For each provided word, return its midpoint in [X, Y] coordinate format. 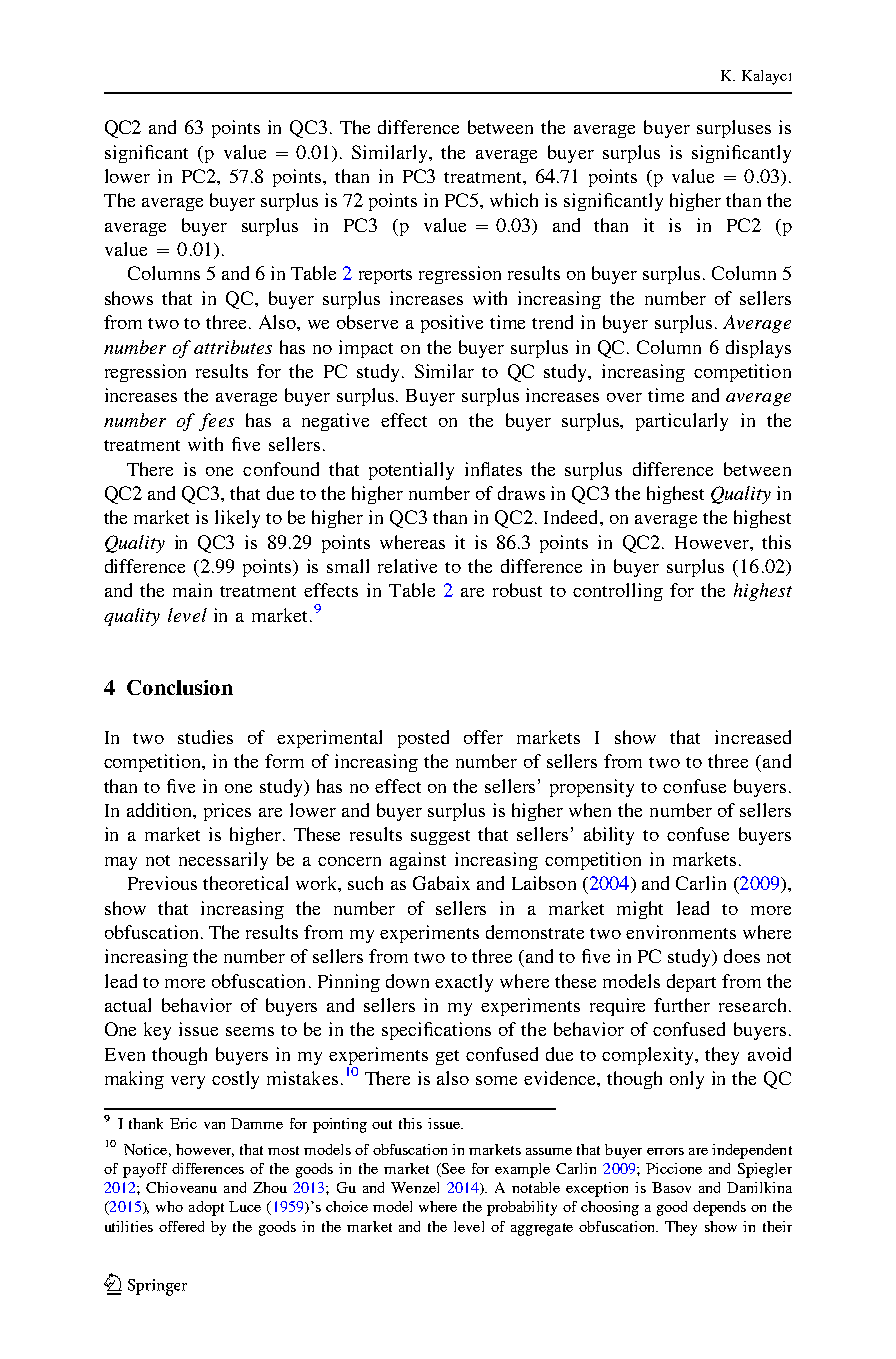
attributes [233, 347]
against [418, 861]
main [192, 590]
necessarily [223, 861]
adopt [206, 1208]
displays [758, 349]
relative [407, 566]
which [514, 200]
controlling [618, 592]
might [640, 910]
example [522, 1170]
